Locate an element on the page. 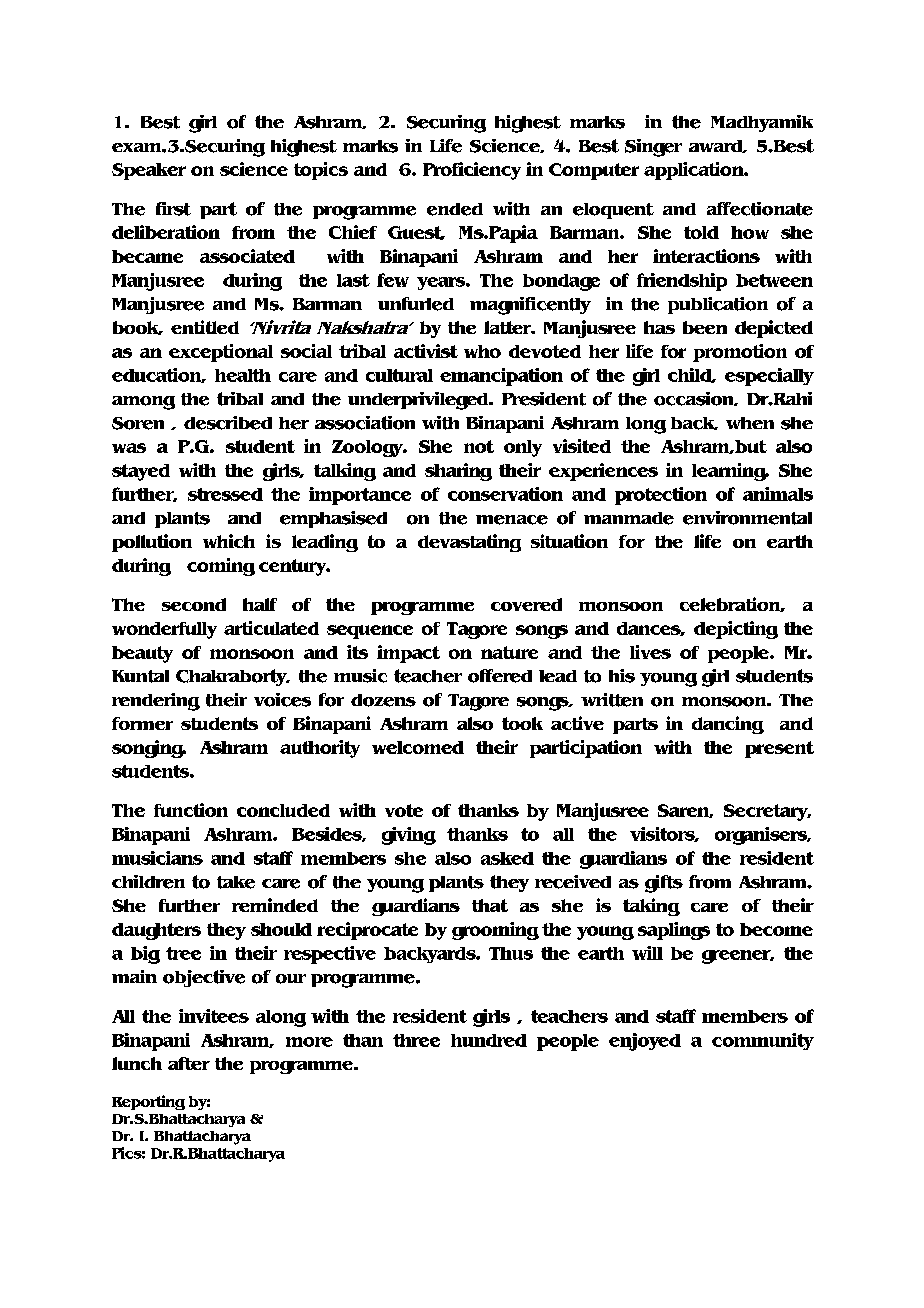 The height and width of the page is (1308, 924). giving is located at coordinates (409, 836).
